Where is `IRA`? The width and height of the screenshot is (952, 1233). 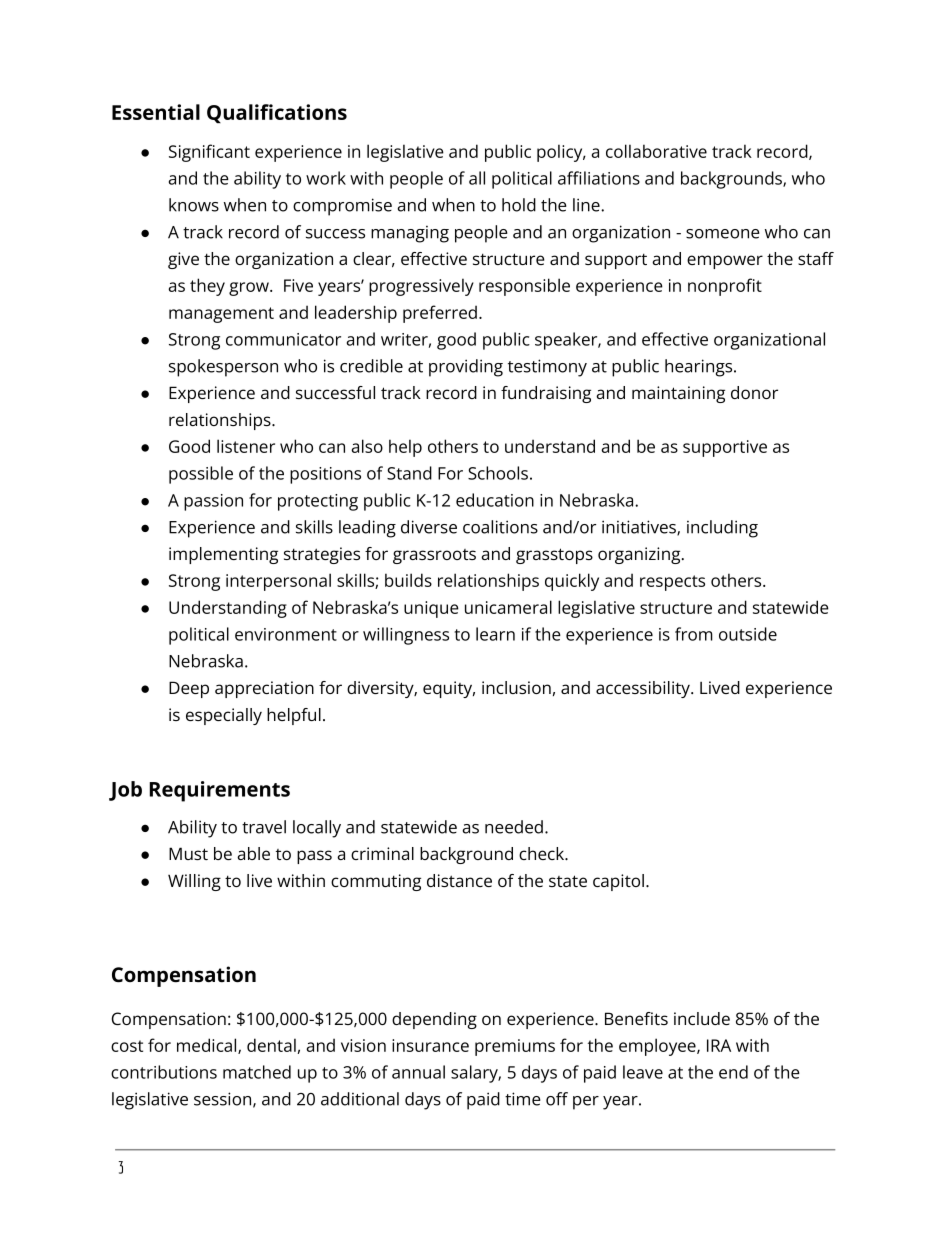 IRA is located at coordinates (719, 1045).
